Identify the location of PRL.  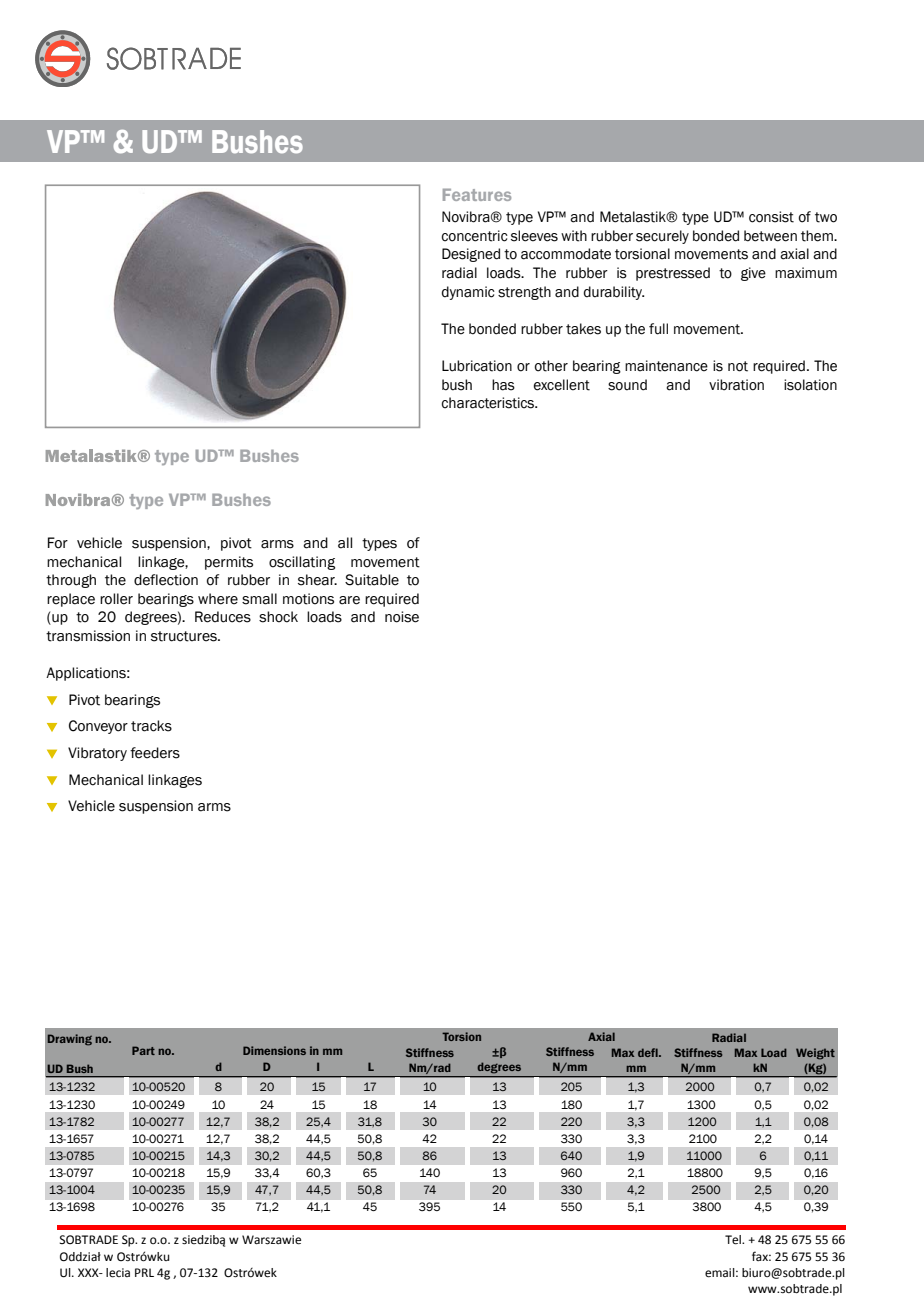
(144, 1272).
